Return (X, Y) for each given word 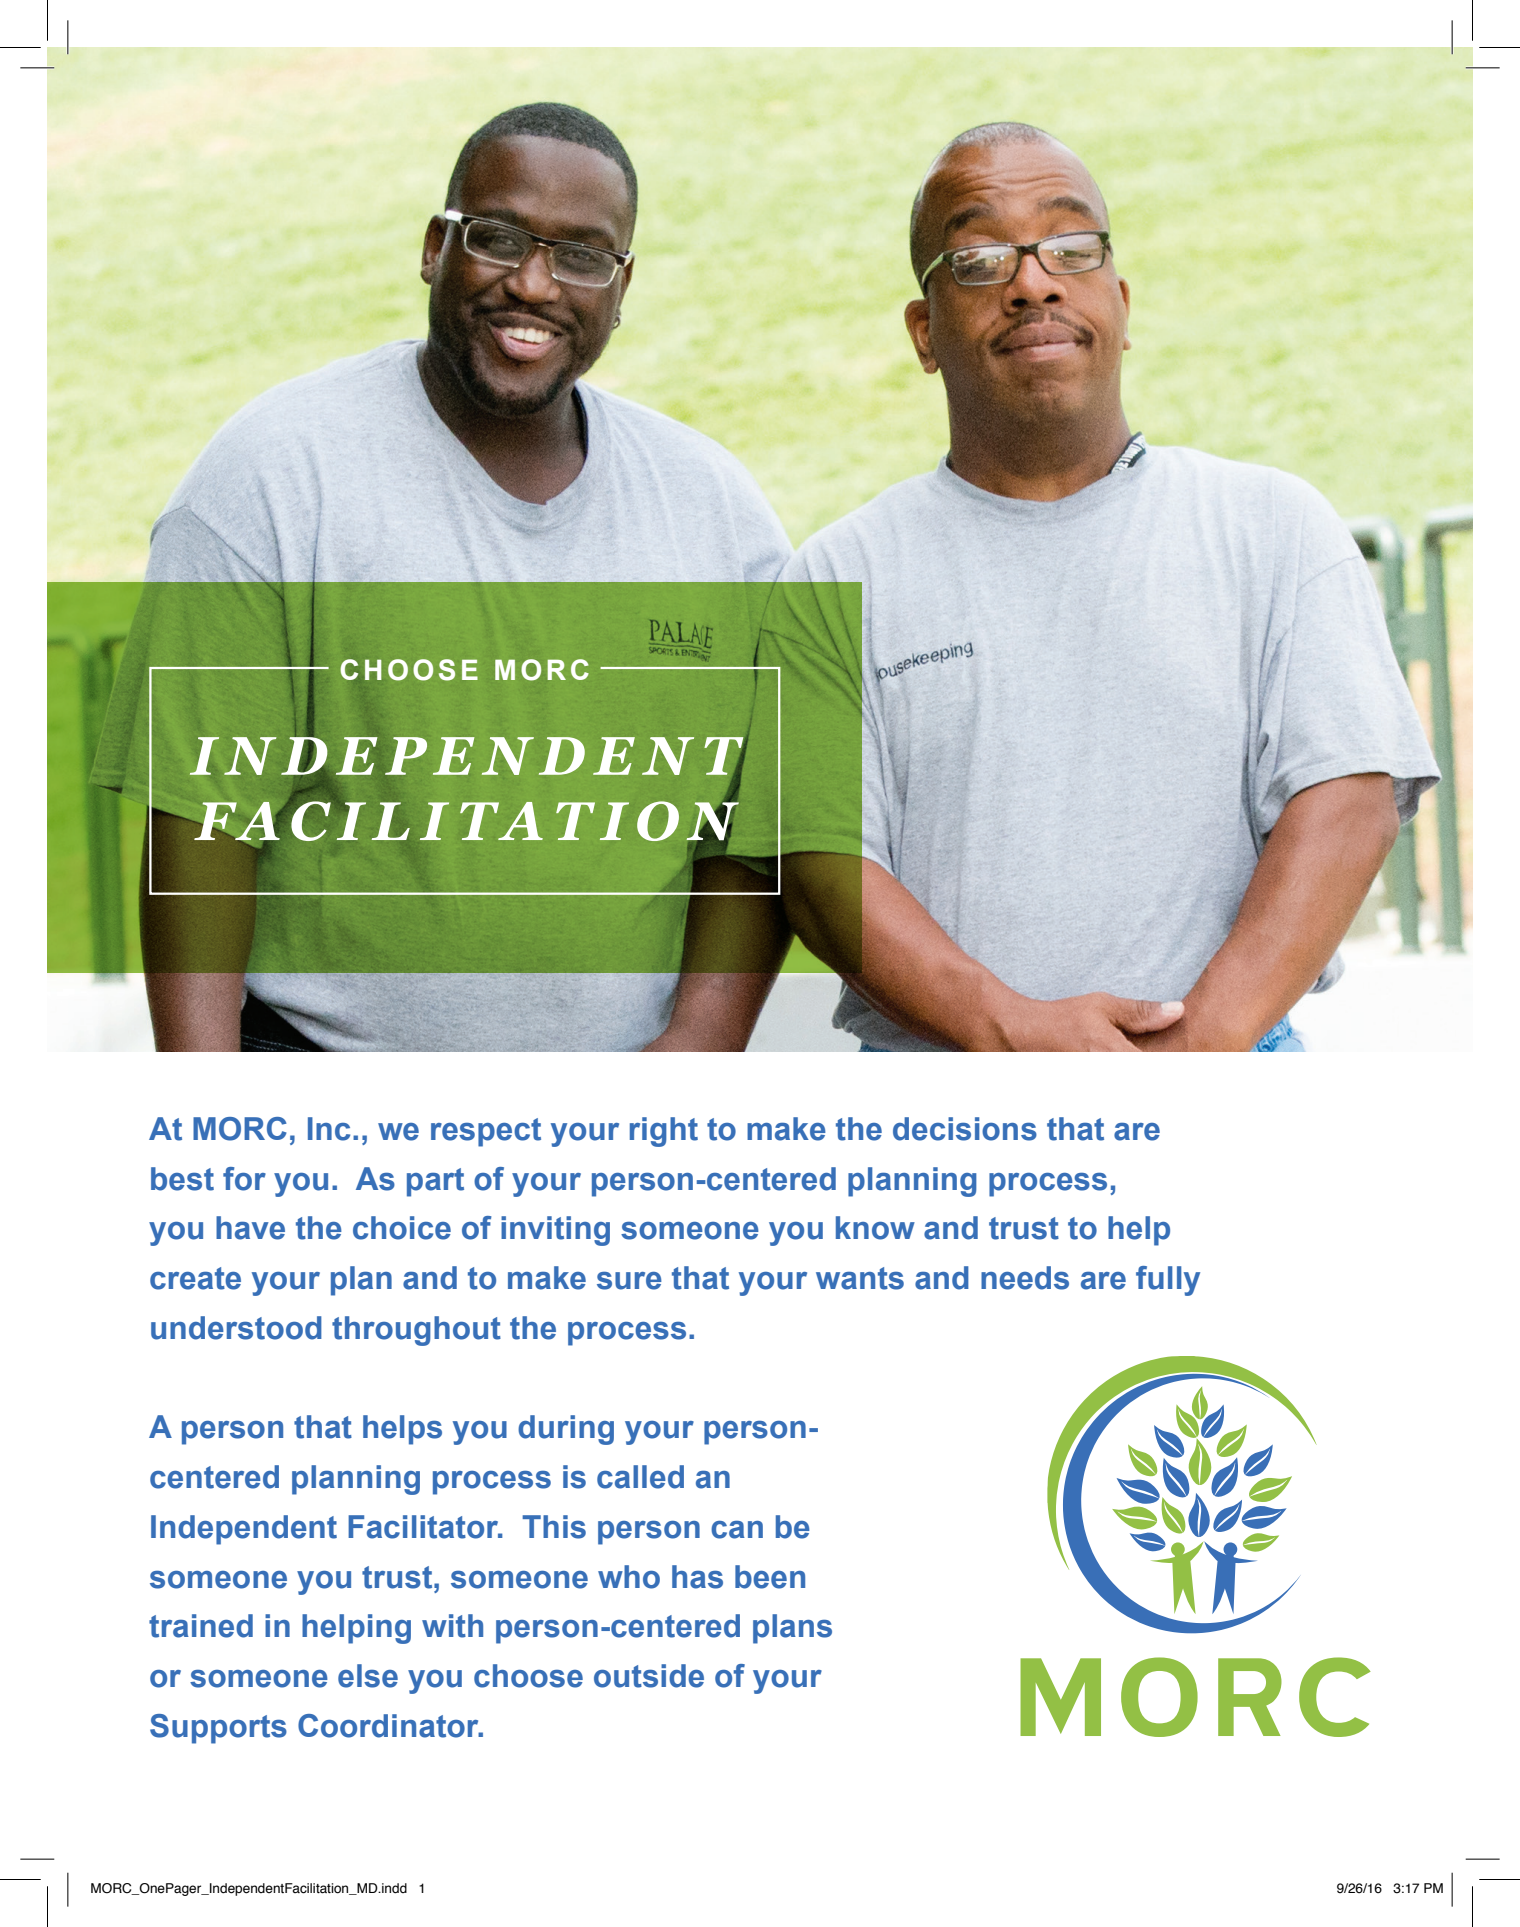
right (664, 1132)
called (640, 1477)
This (554, 1527)
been (770, 1577)
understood (236, 1328)
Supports (218, 1729)
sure (629, 1281)
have (250, 1228)
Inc (329, 1129)
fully (1168, 1281)
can (737, 1530)
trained (201, 1626)
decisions (965, 1129)
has (697, 1577)
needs (1025, 1278)
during (566, 1430)
